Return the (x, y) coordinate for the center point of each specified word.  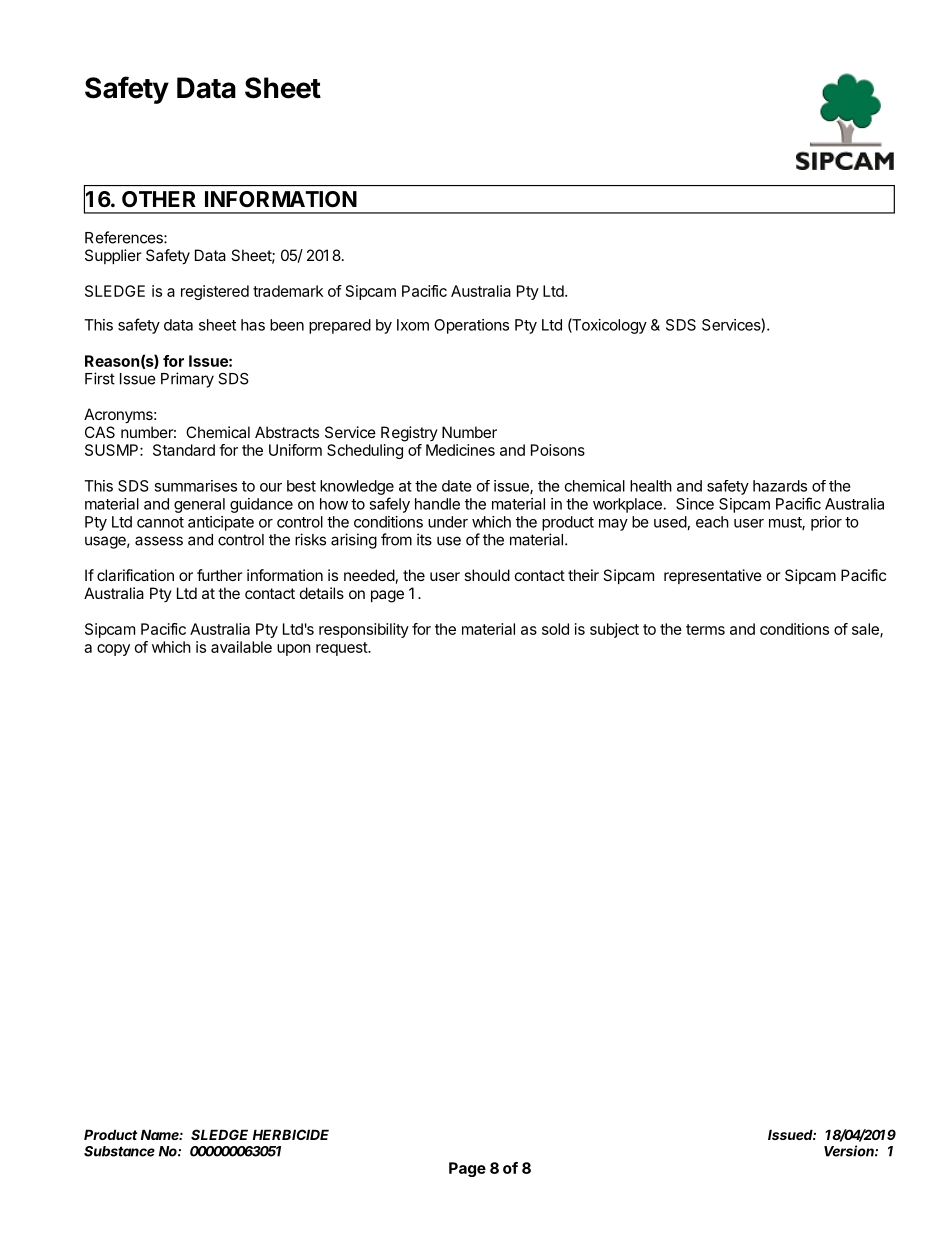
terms (705, 629)
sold (555, 629)
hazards (780, 486)
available (241, 647)
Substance (119, 1151)
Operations (471, 326)
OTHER (159, 199)
